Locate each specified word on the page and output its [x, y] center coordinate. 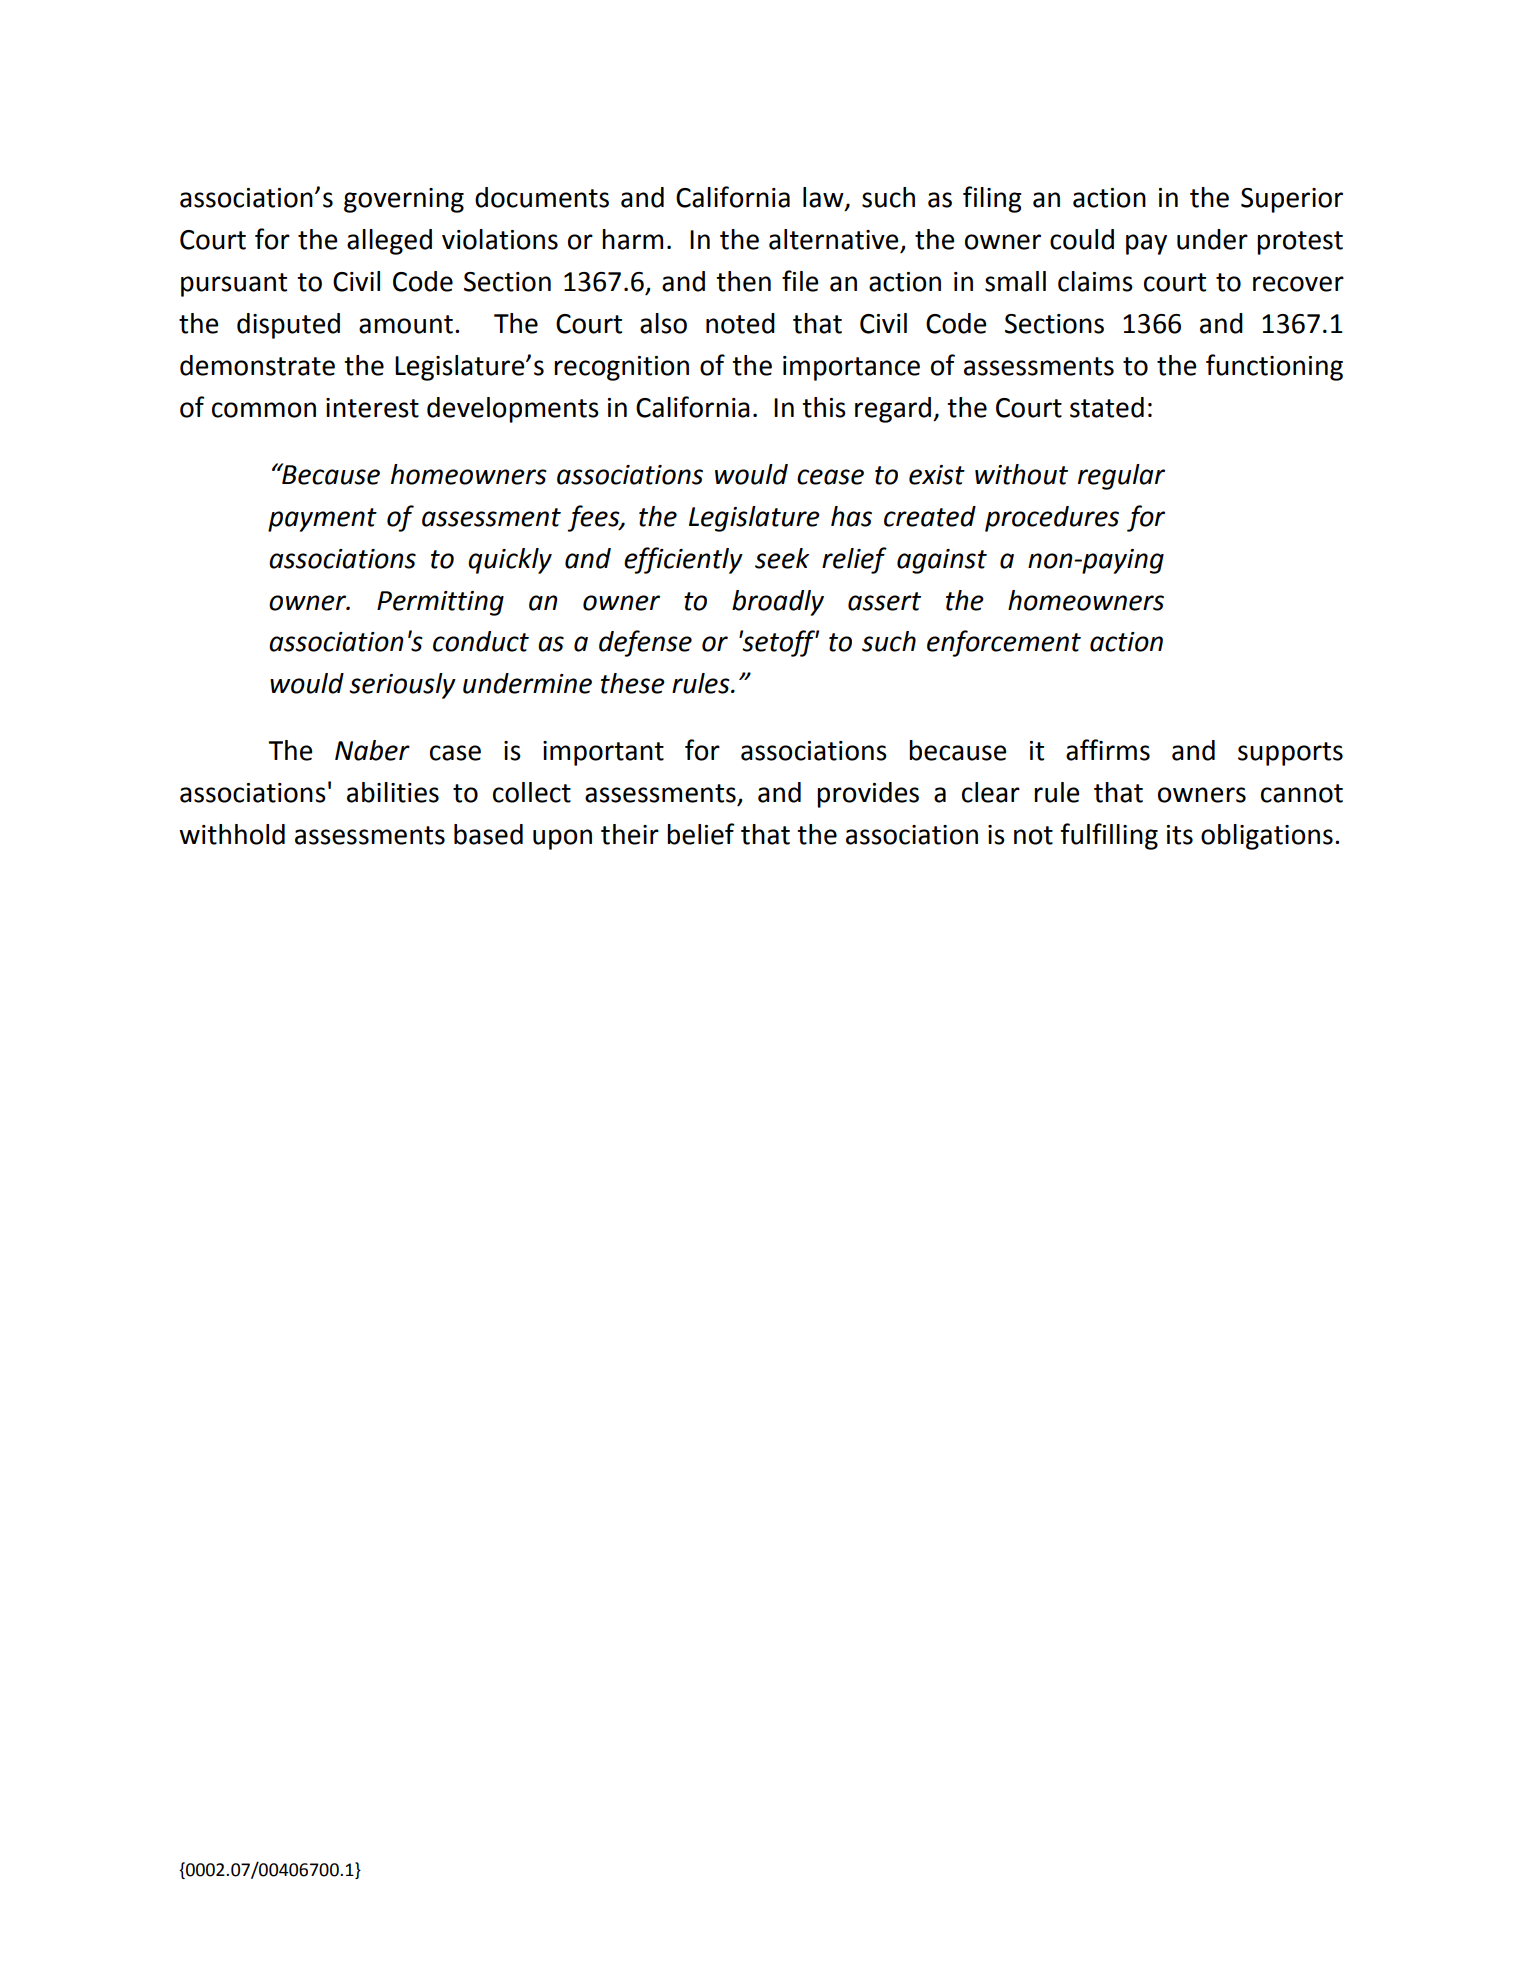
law [824, 198]
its [1180, 835]
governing [404, 200]
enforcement [1004, 643]
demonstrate [257, 365]
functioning [1274, 367]
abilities [393, 792]
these [633, 683]
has [851, 516]
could [1082, 239]
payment [322, 520]
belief [700, 834]
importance [851, 368]
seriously [402, 686]
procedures [1052, 519]
